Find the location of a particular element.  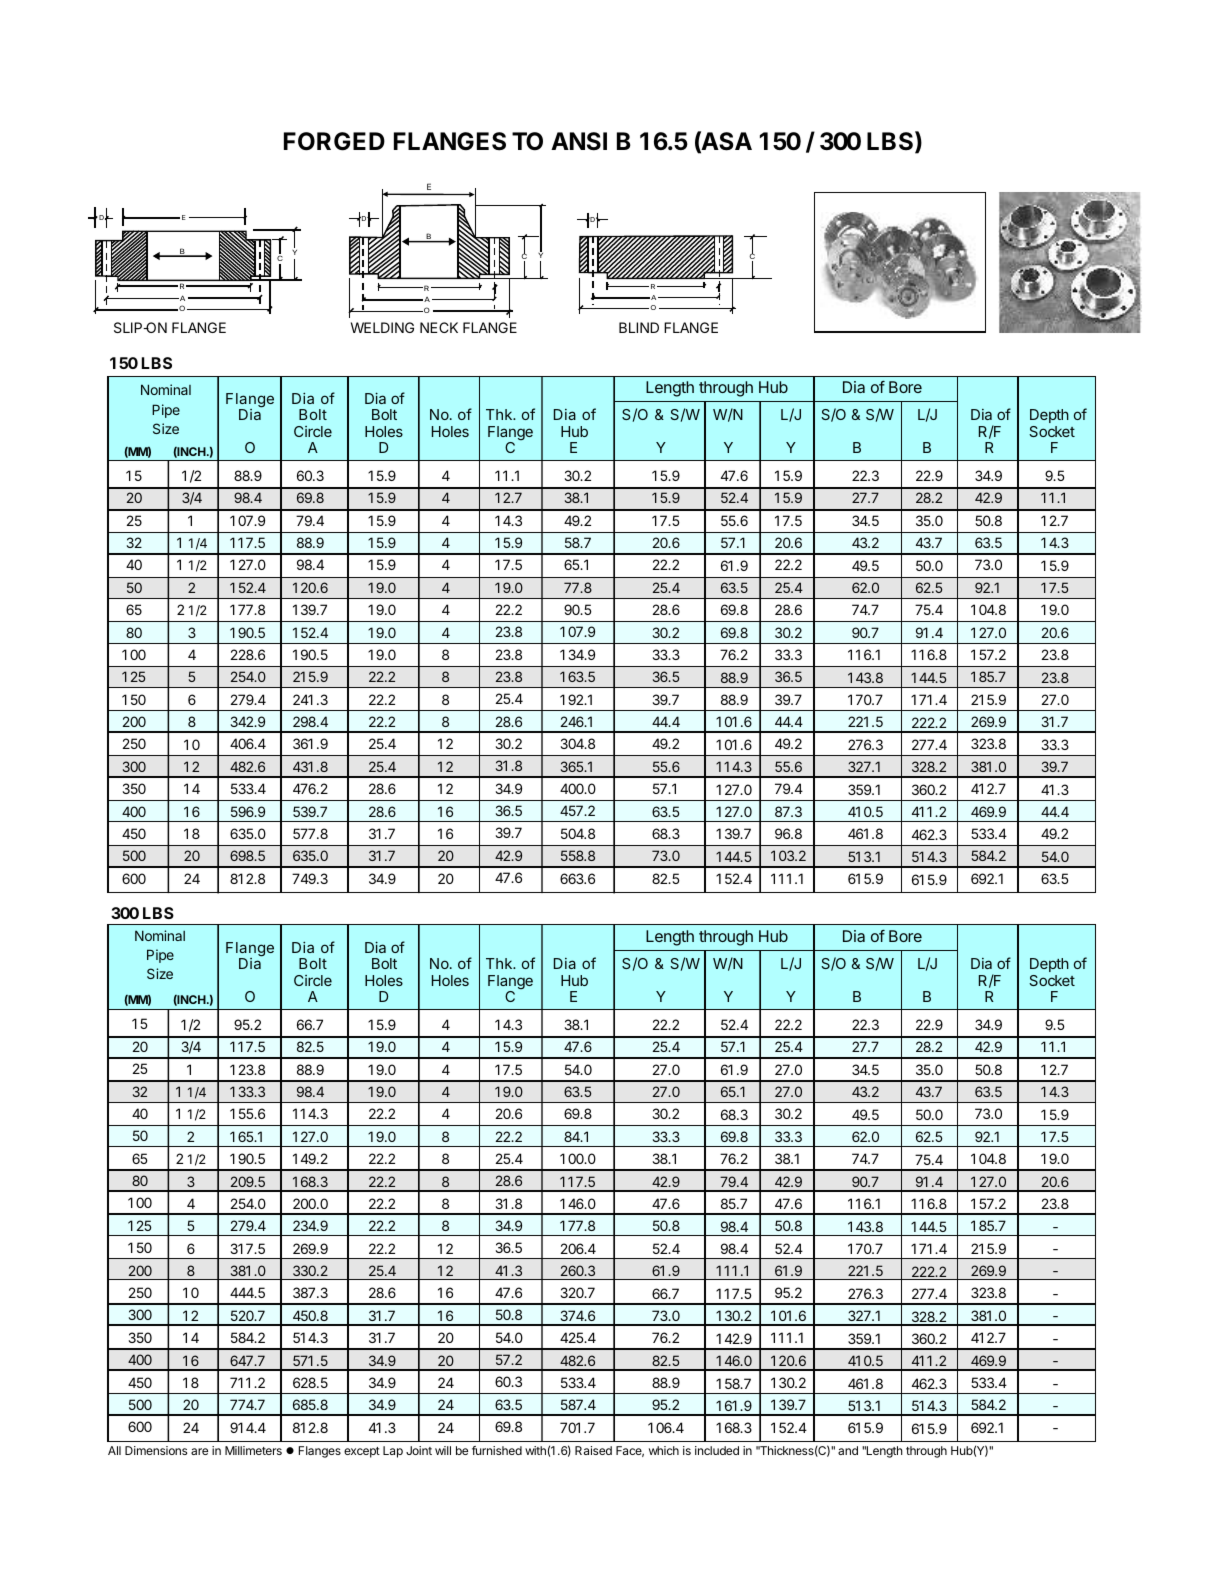

ANSI is located at coordinates (579, 141).
